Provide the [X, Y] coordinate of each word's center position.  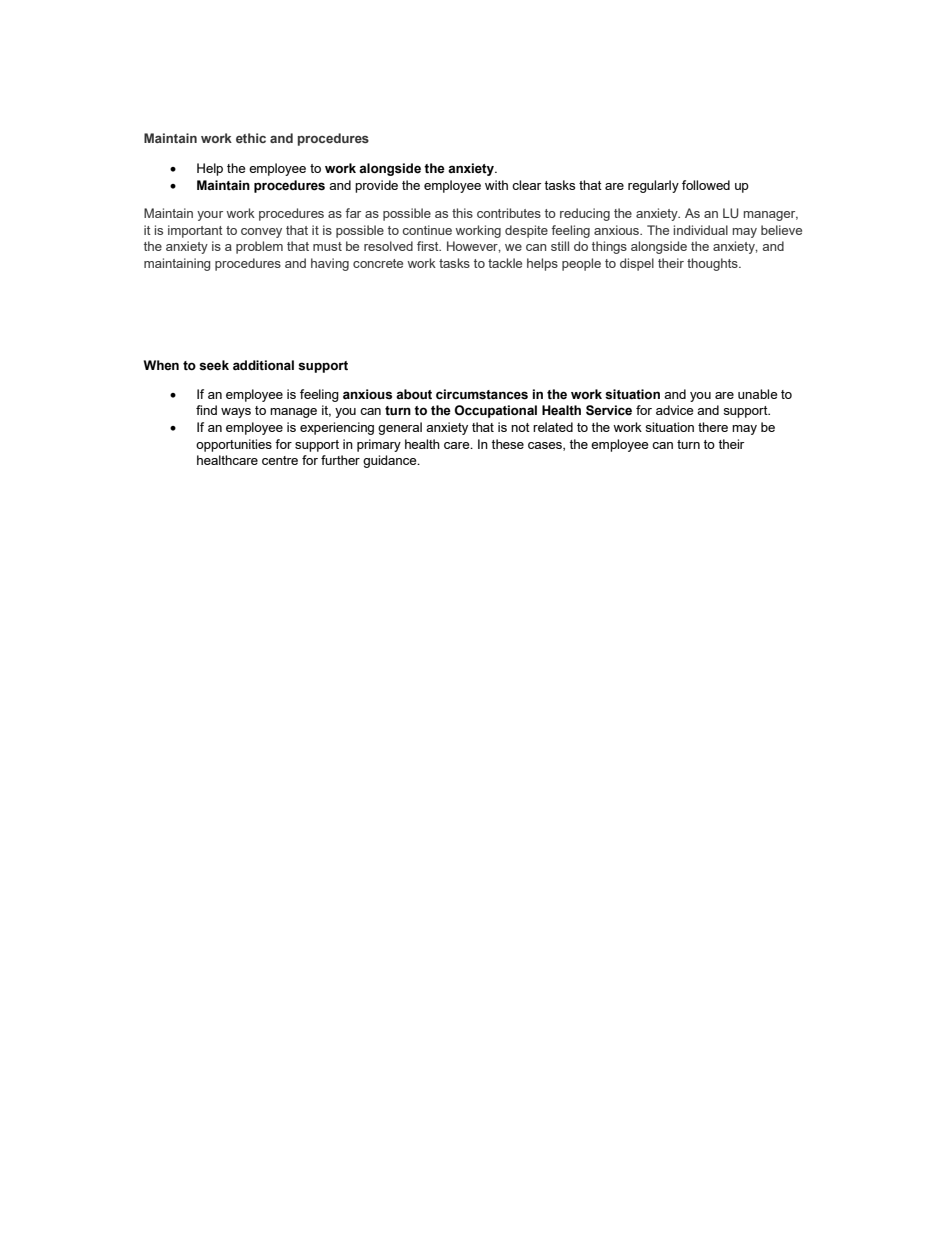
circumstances [482, 394]
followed [706, 185]
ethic [251, 138]
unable [757, 394]
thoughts [713, 264]
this [462, 213]
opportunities [234, 445]
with [496, 185]
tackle [505, 263]
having [330, 264]
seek [214, 365]
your [210, 216]
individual [701, 230]
